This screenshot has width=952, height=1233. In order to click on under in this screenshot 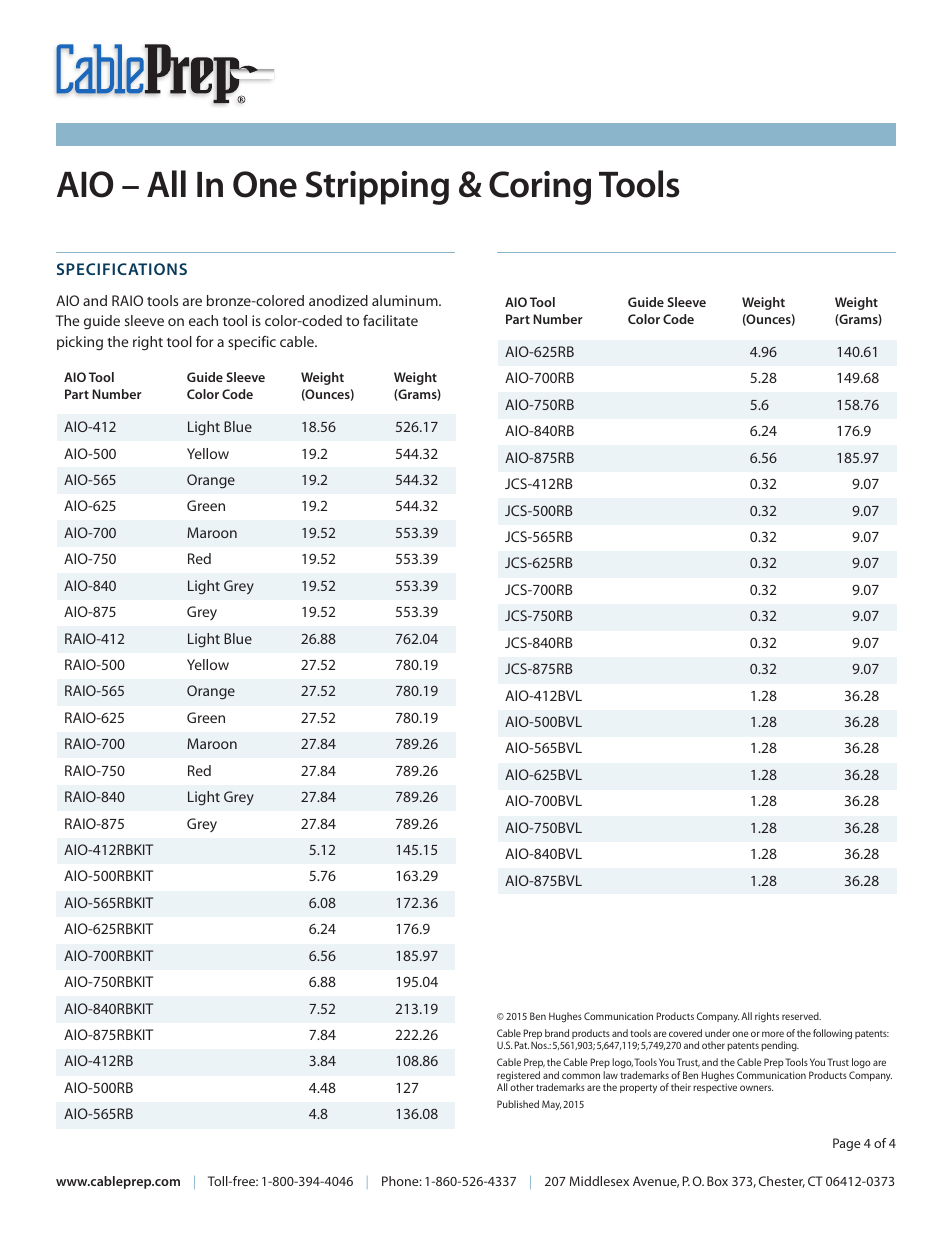, I will do `click(717, 1033)`.
